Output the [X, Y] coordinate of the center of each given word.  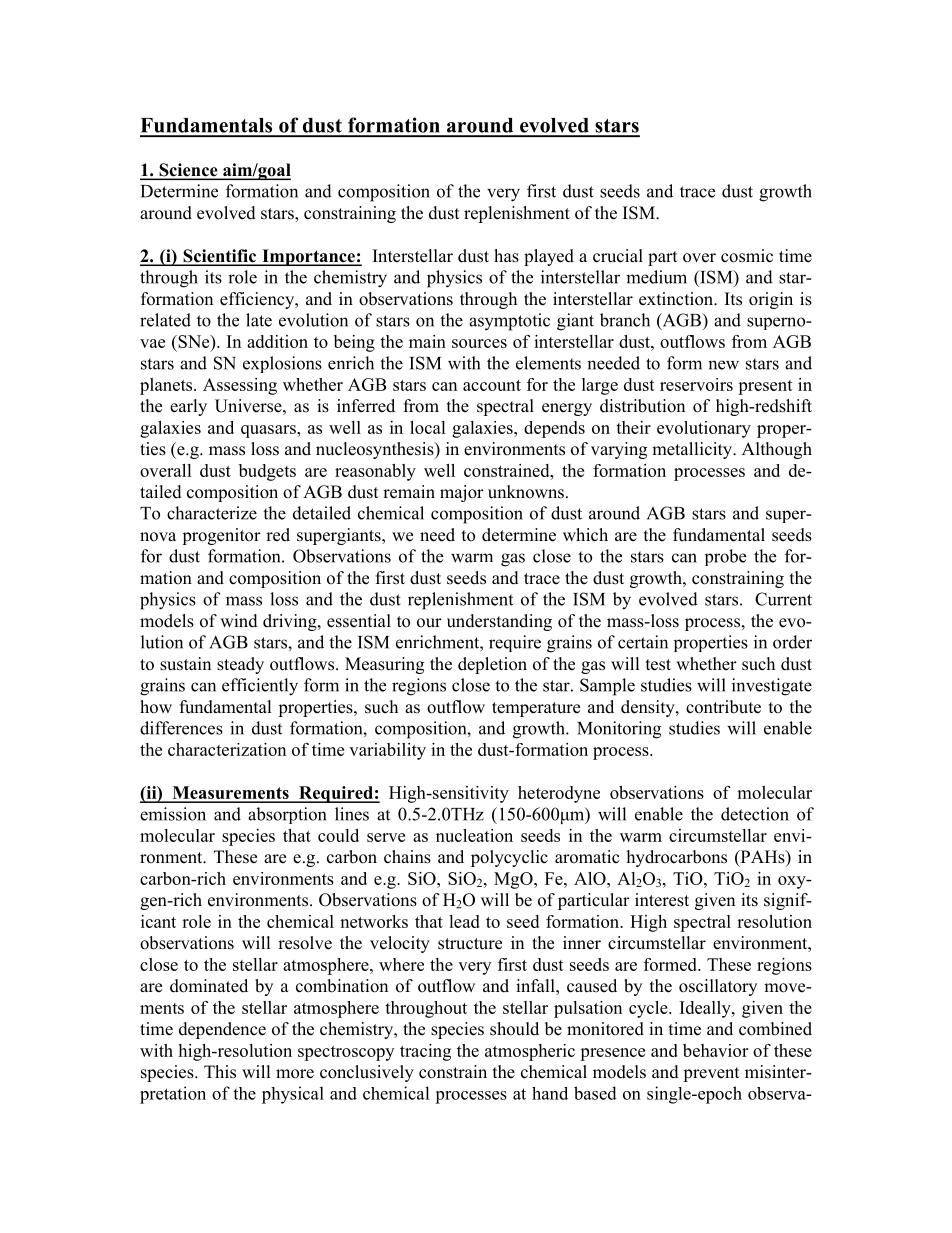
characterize [212, 513]
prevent [711, 1074]
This [220, 1072]
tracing [425, 1052]
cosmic [747, 256]
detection [755, 814]
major [462, 493]
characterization [227, 749]
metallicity [693, 450]
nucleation [474, 835]
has [506, 256]
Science [188, 171]
